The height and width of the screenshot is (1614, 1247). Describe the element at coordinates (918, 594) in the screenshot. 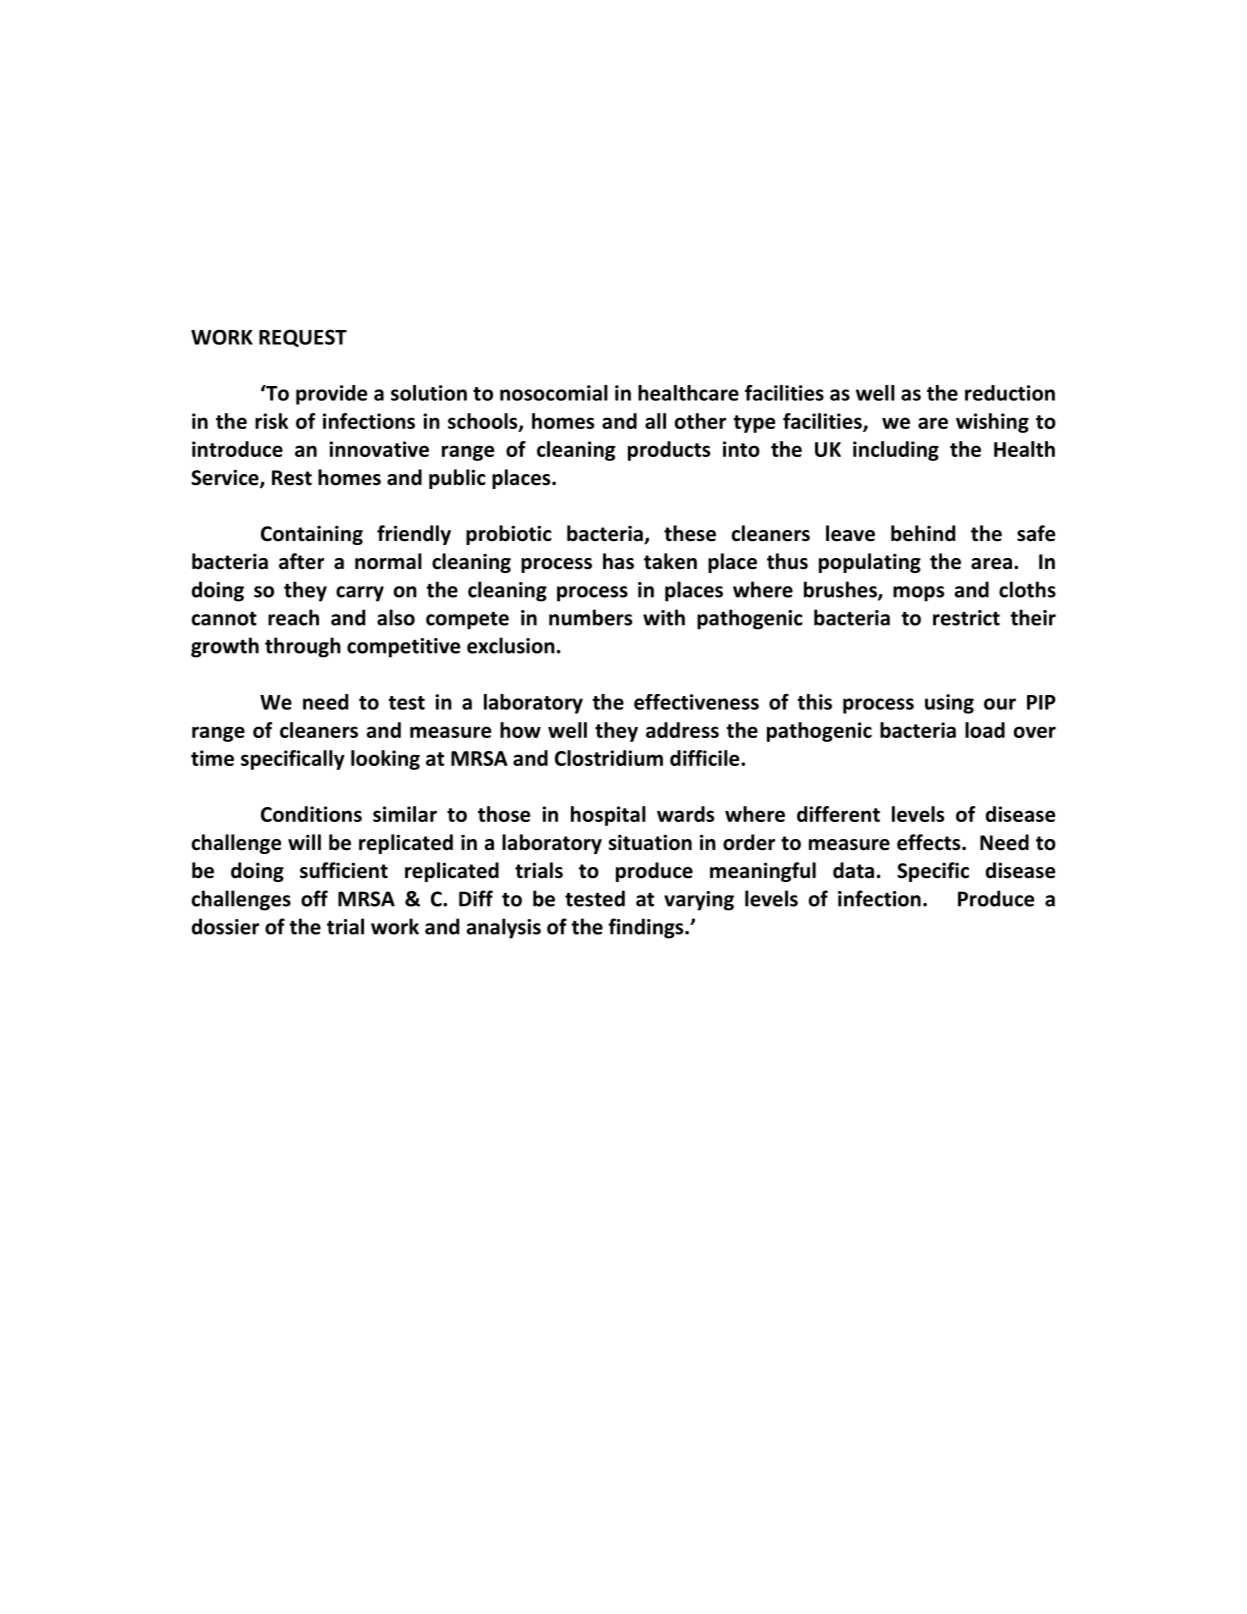

I see `mops` at that location.
